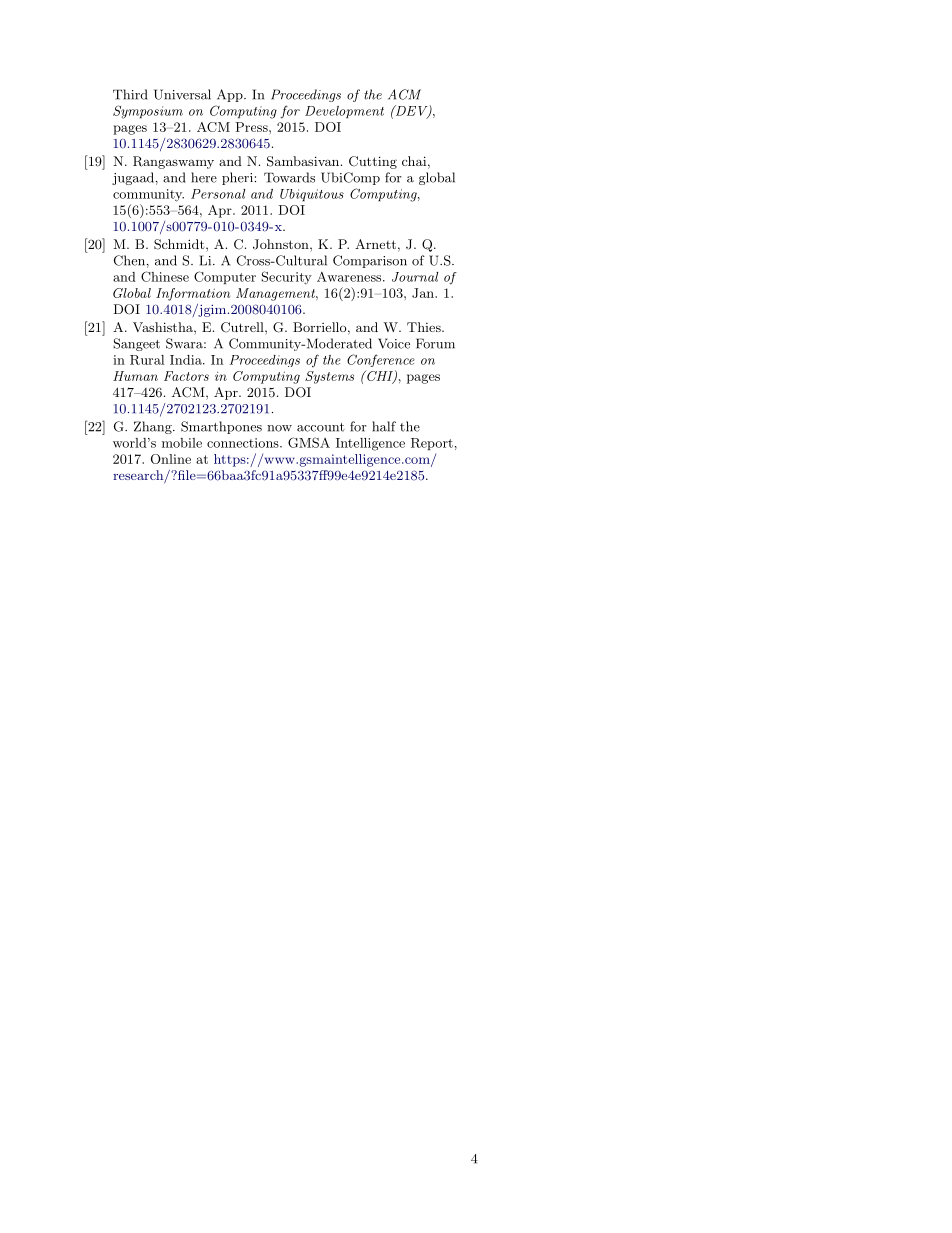 The height and width of the document is (1233, 952). What do you see at coordinates (187, 360) in the document?
I see `India` at bounding box center [187, 360].
